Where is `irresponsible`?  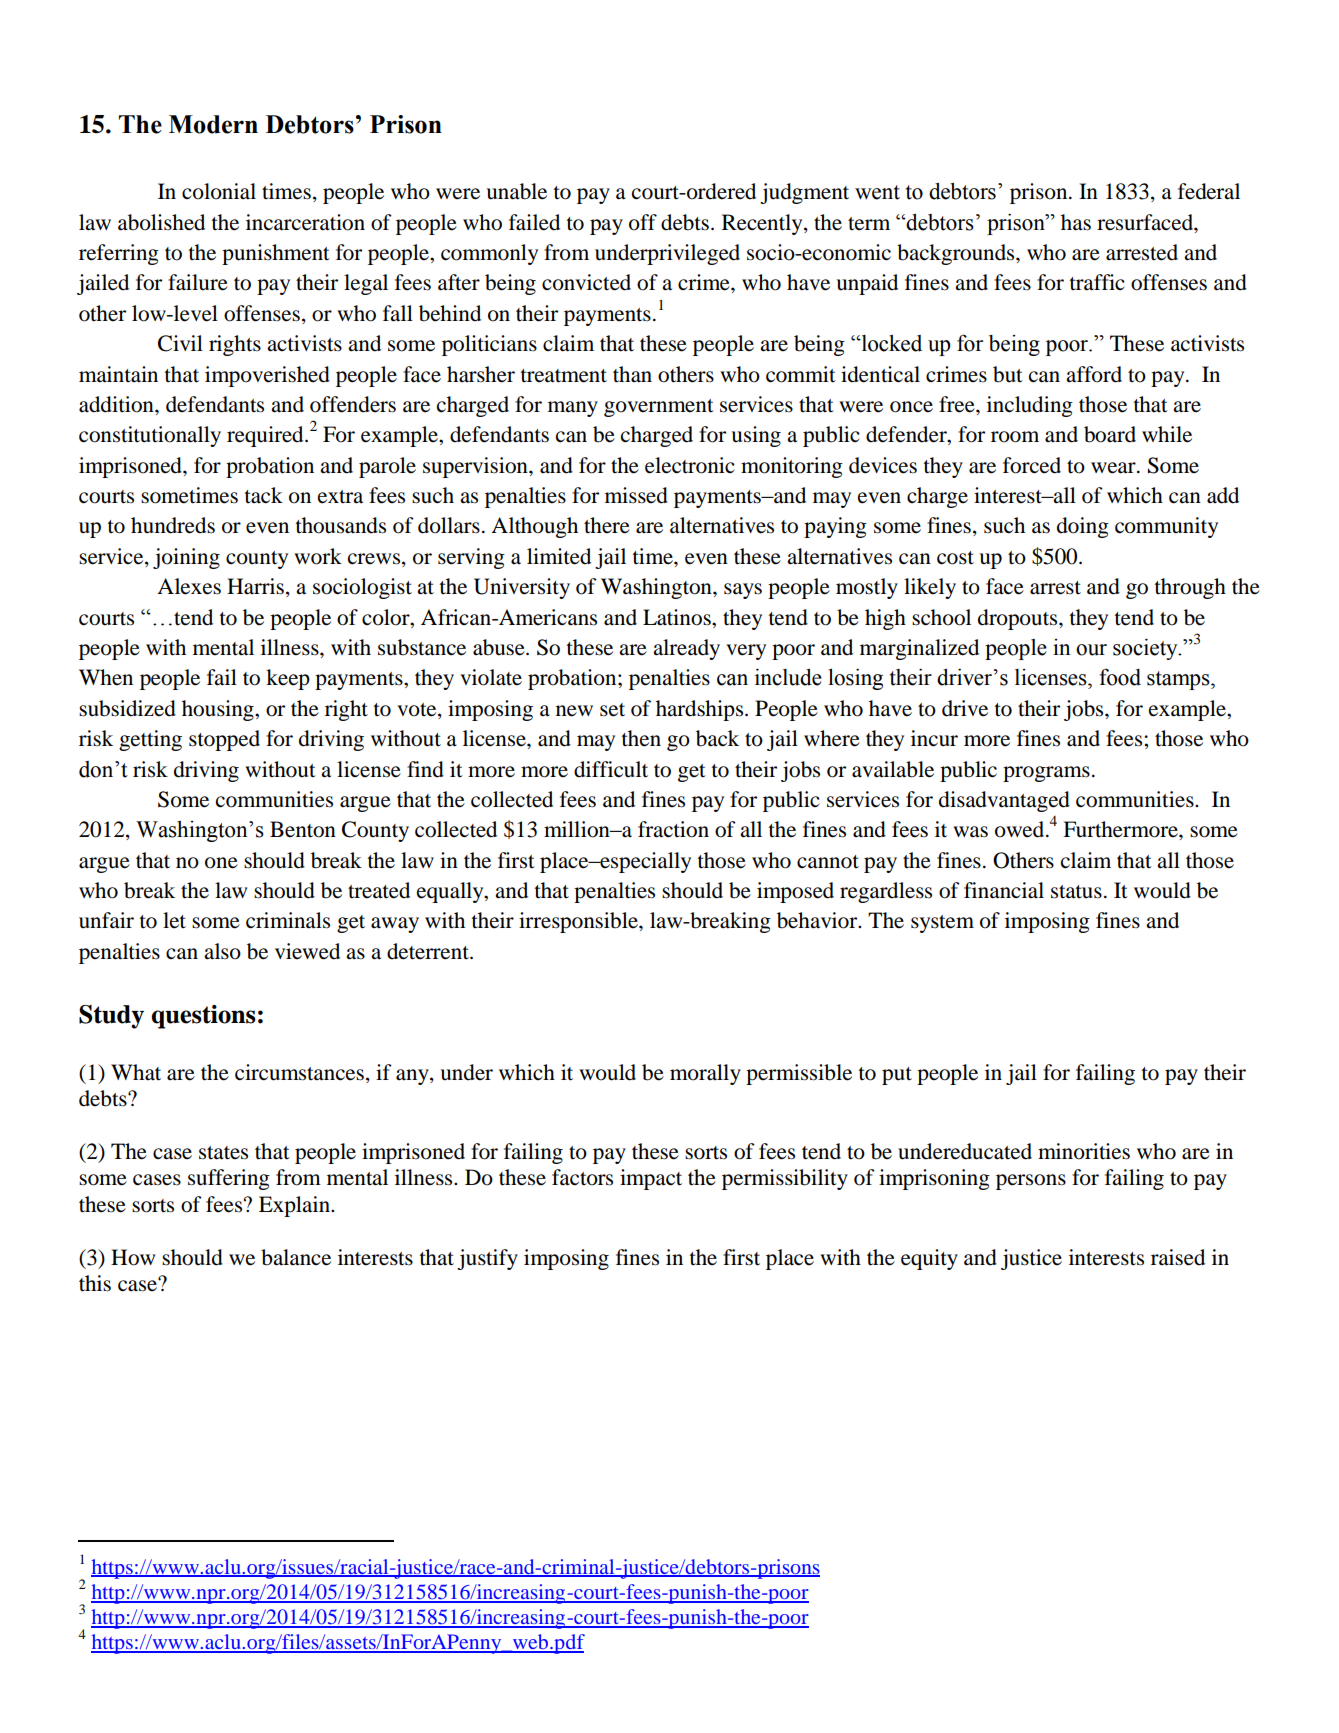 irresponsible is located at coordinates (579, 922).
